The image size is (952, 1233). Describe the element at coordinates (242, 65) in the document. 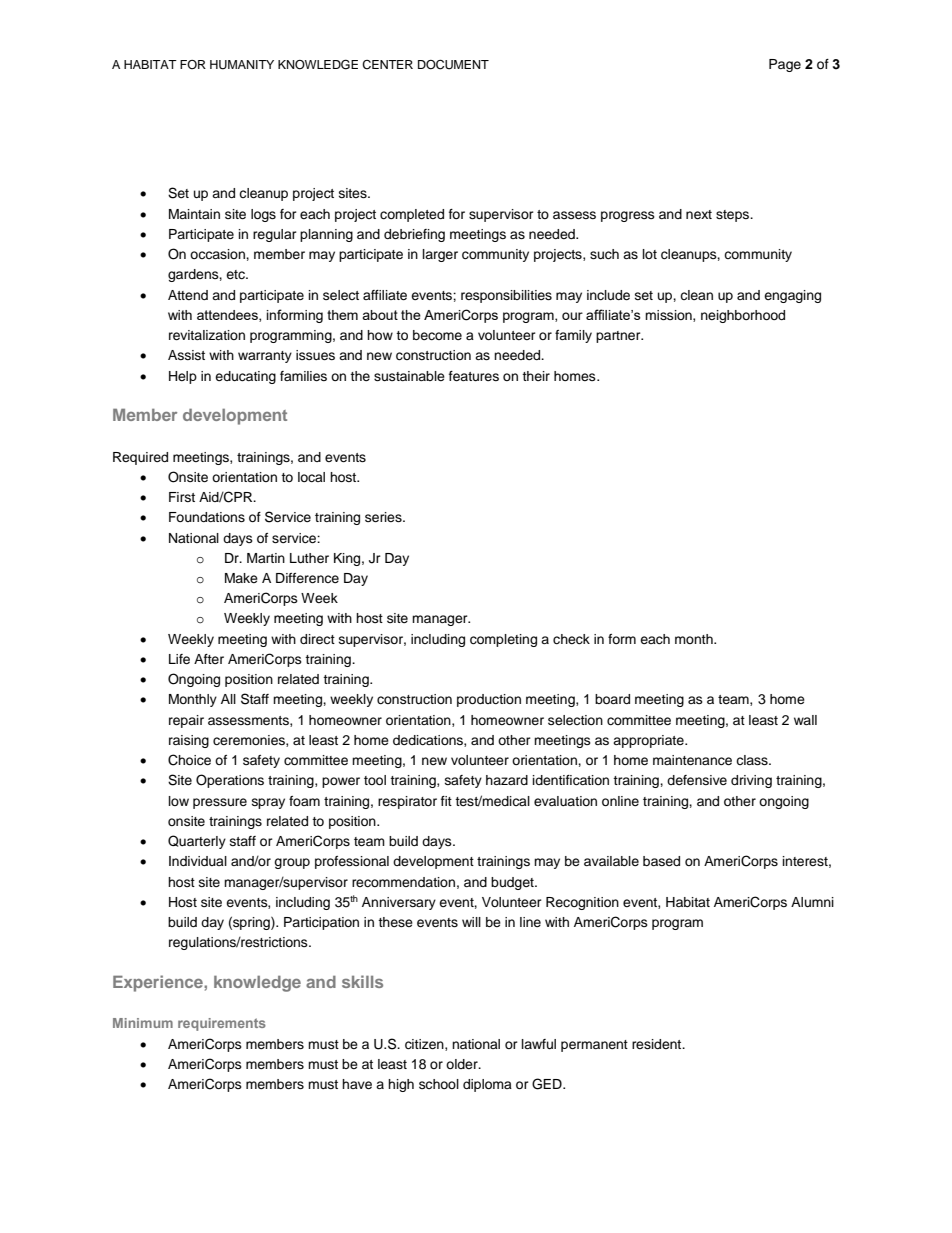

I see `HUMANITY` at that location.
